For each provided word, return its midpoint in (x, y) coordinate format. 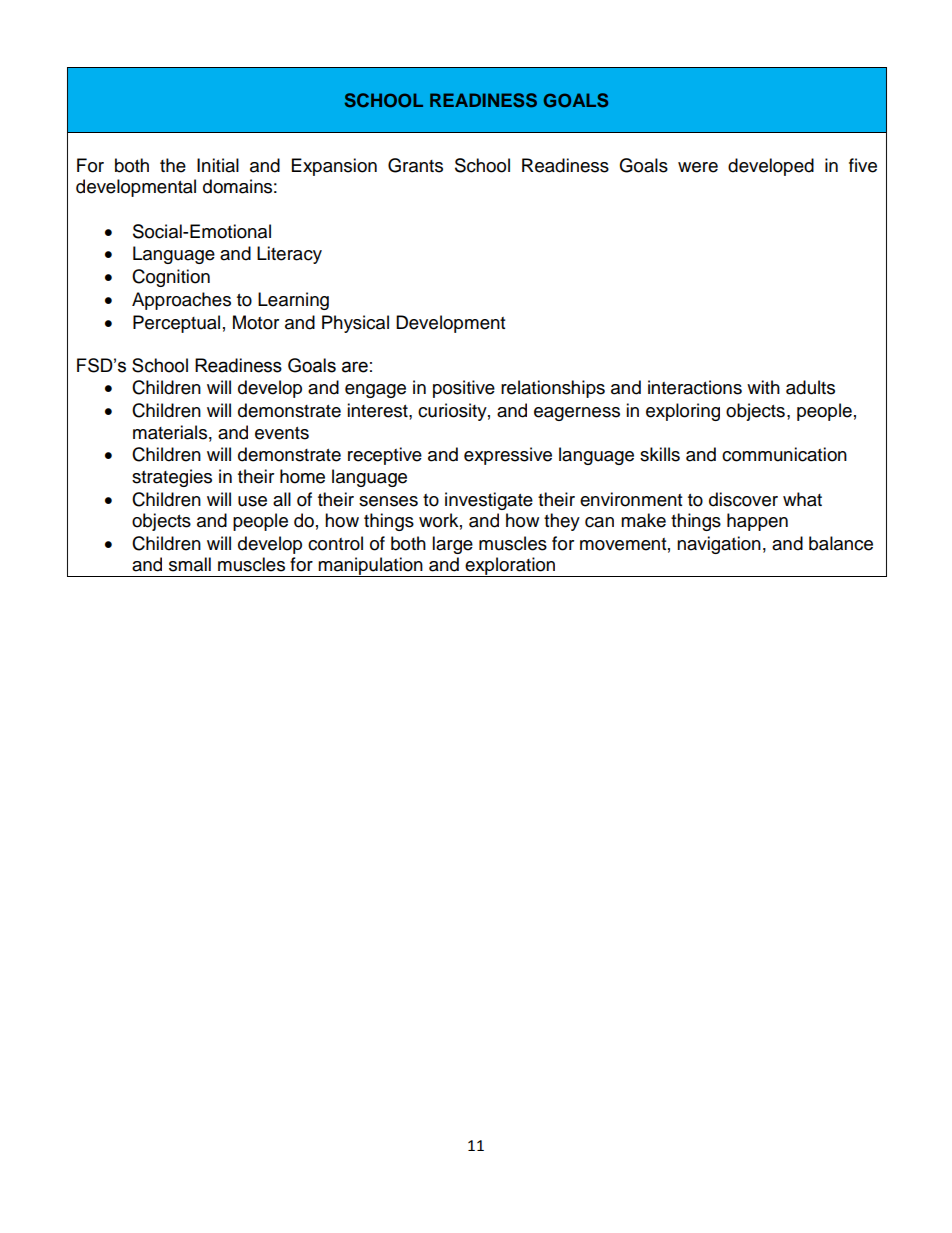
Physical (355, 324)
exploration (510, 567)
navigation (719, 545)
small (190, 564)
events (282, 433)
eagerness (577, 414)
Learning (293, 301)
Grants (415, 165)
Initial (218, 165)
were (698, 167)
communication (784, 454)
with (763, 387)
